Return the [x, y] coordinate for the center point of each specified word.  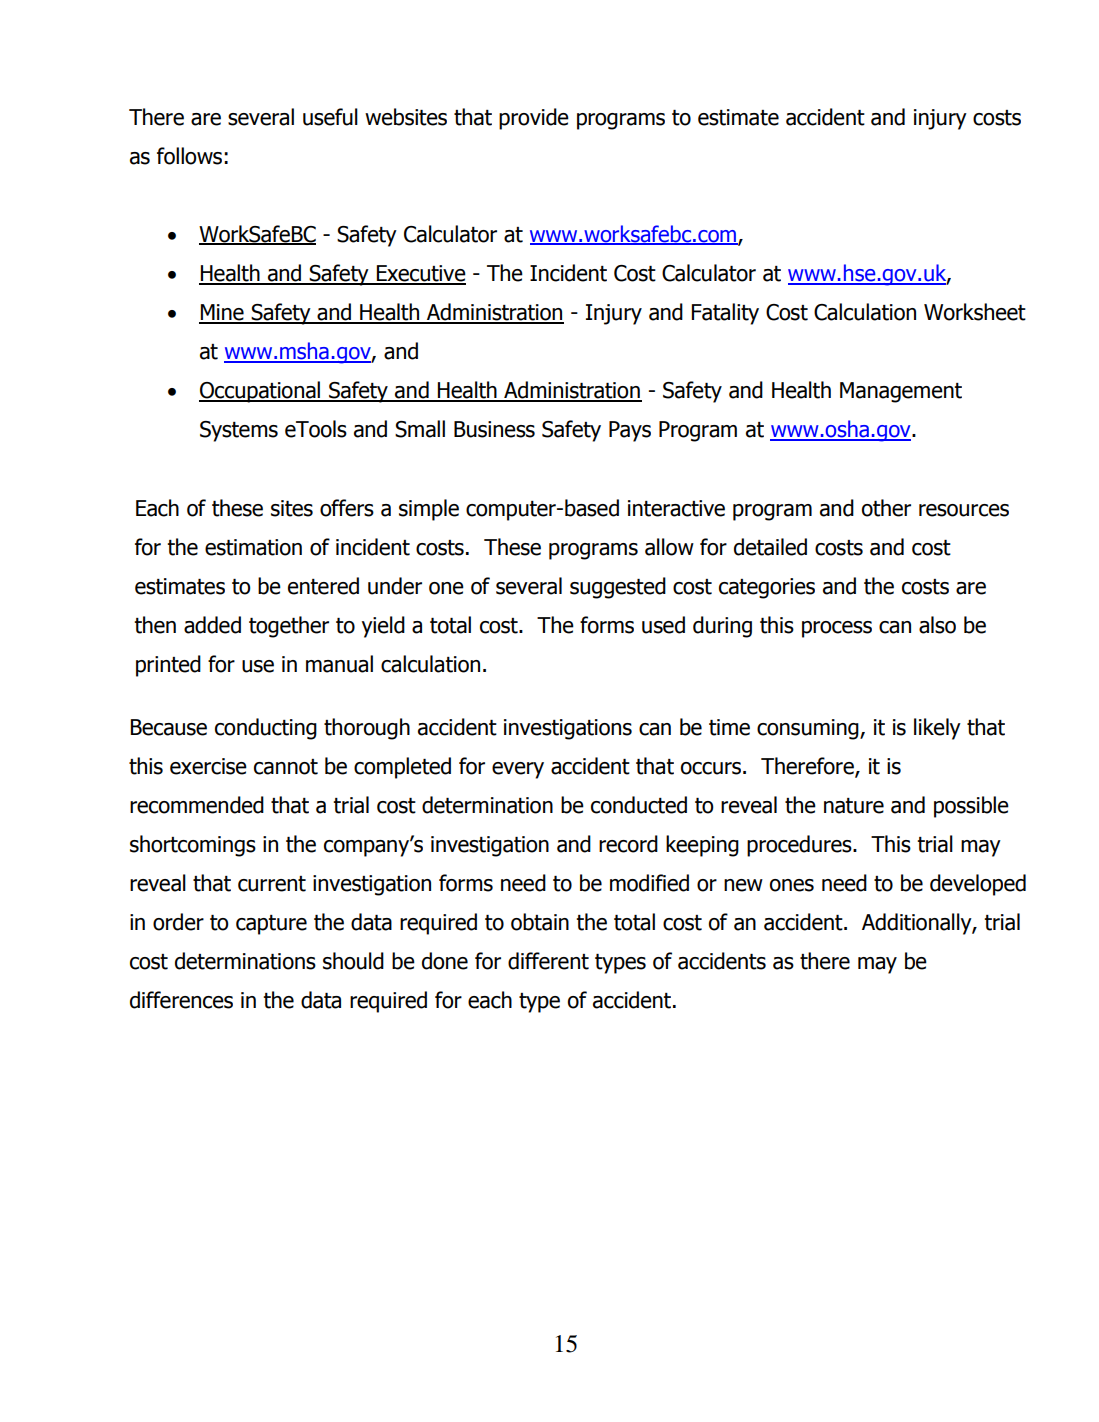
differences [181, 1000]
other [886, 508]
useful [330, 117]
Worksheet [975, 312]
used [663, 625]
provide [534, 119]
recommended [197, 805]
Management [901, 392]
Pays [630, 431]
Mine [222, 313]
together [289, 627]
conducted [639, 805]
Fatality [725, 314]
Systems [239, 431]
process [837, 629]
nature [854, 806]
